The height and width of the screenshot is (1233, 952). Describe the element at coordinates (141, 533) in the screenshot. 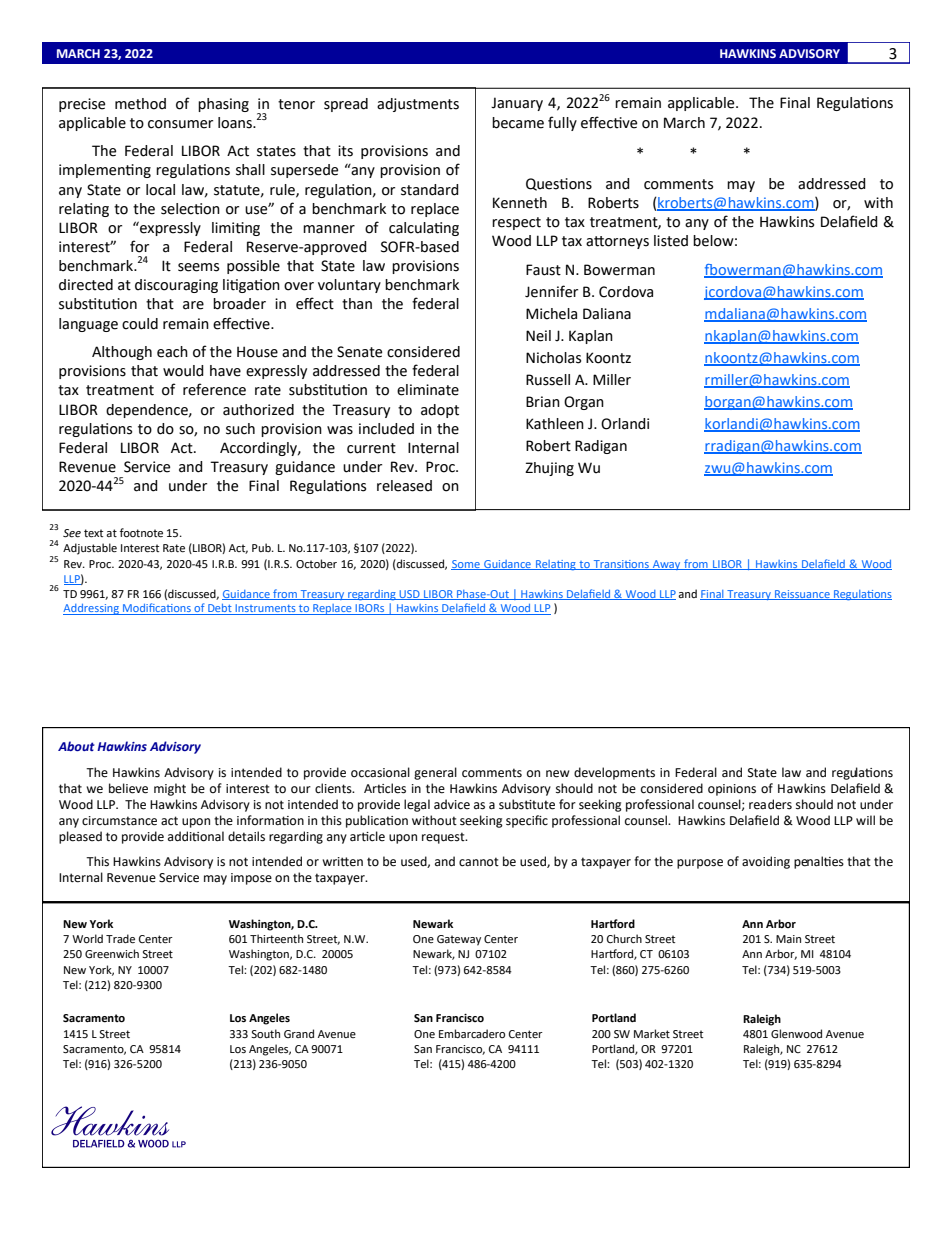

I see `footnote` at that location.
